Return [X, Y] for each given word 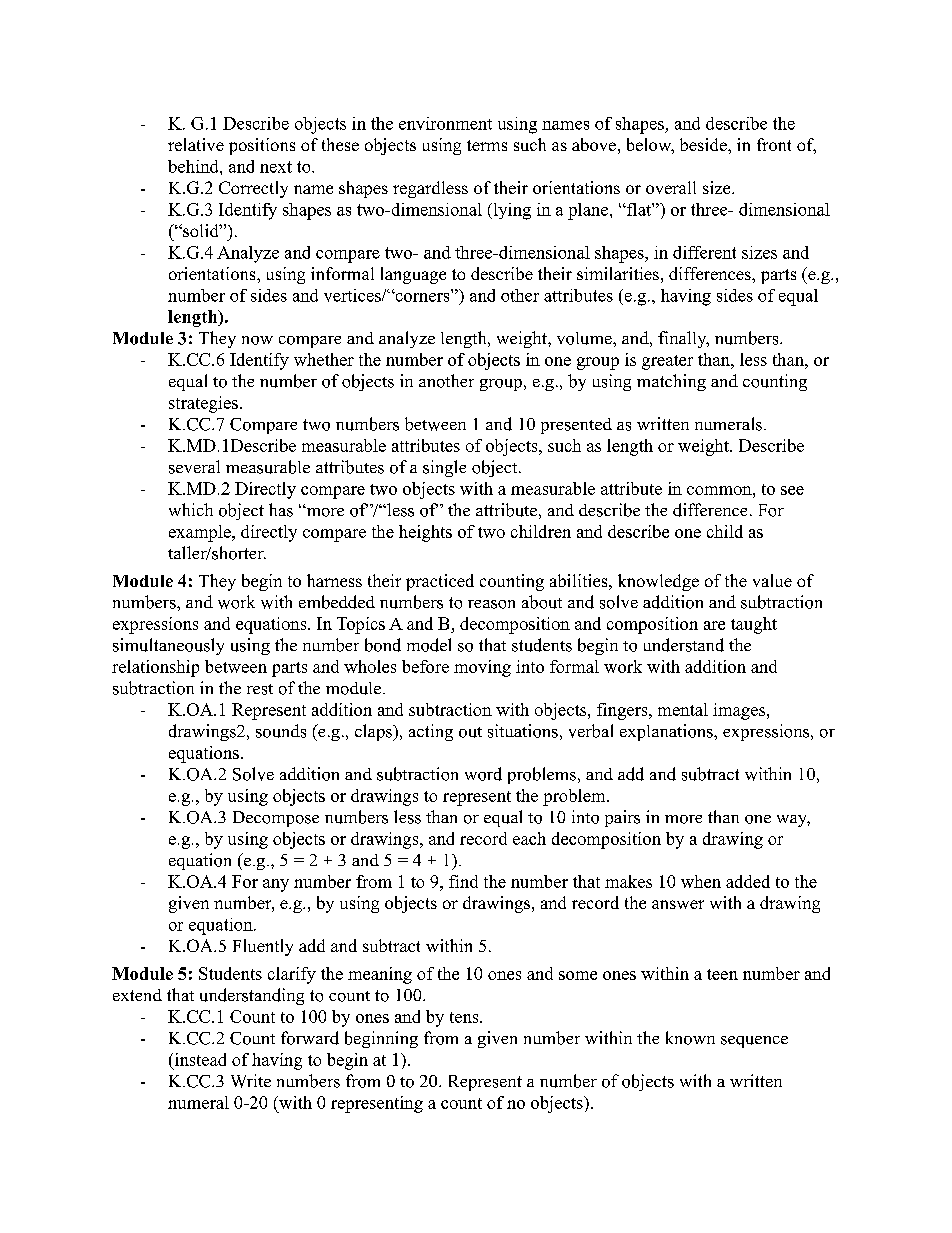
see [792, 490]
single [444, 468]
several [194, 467]
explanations [667, 732]
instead [199, 1059]
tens [465, 1017]
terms [487, 145]
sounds [281, 731]
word [483, 774]
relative [196, 144]
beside [704, 144]
